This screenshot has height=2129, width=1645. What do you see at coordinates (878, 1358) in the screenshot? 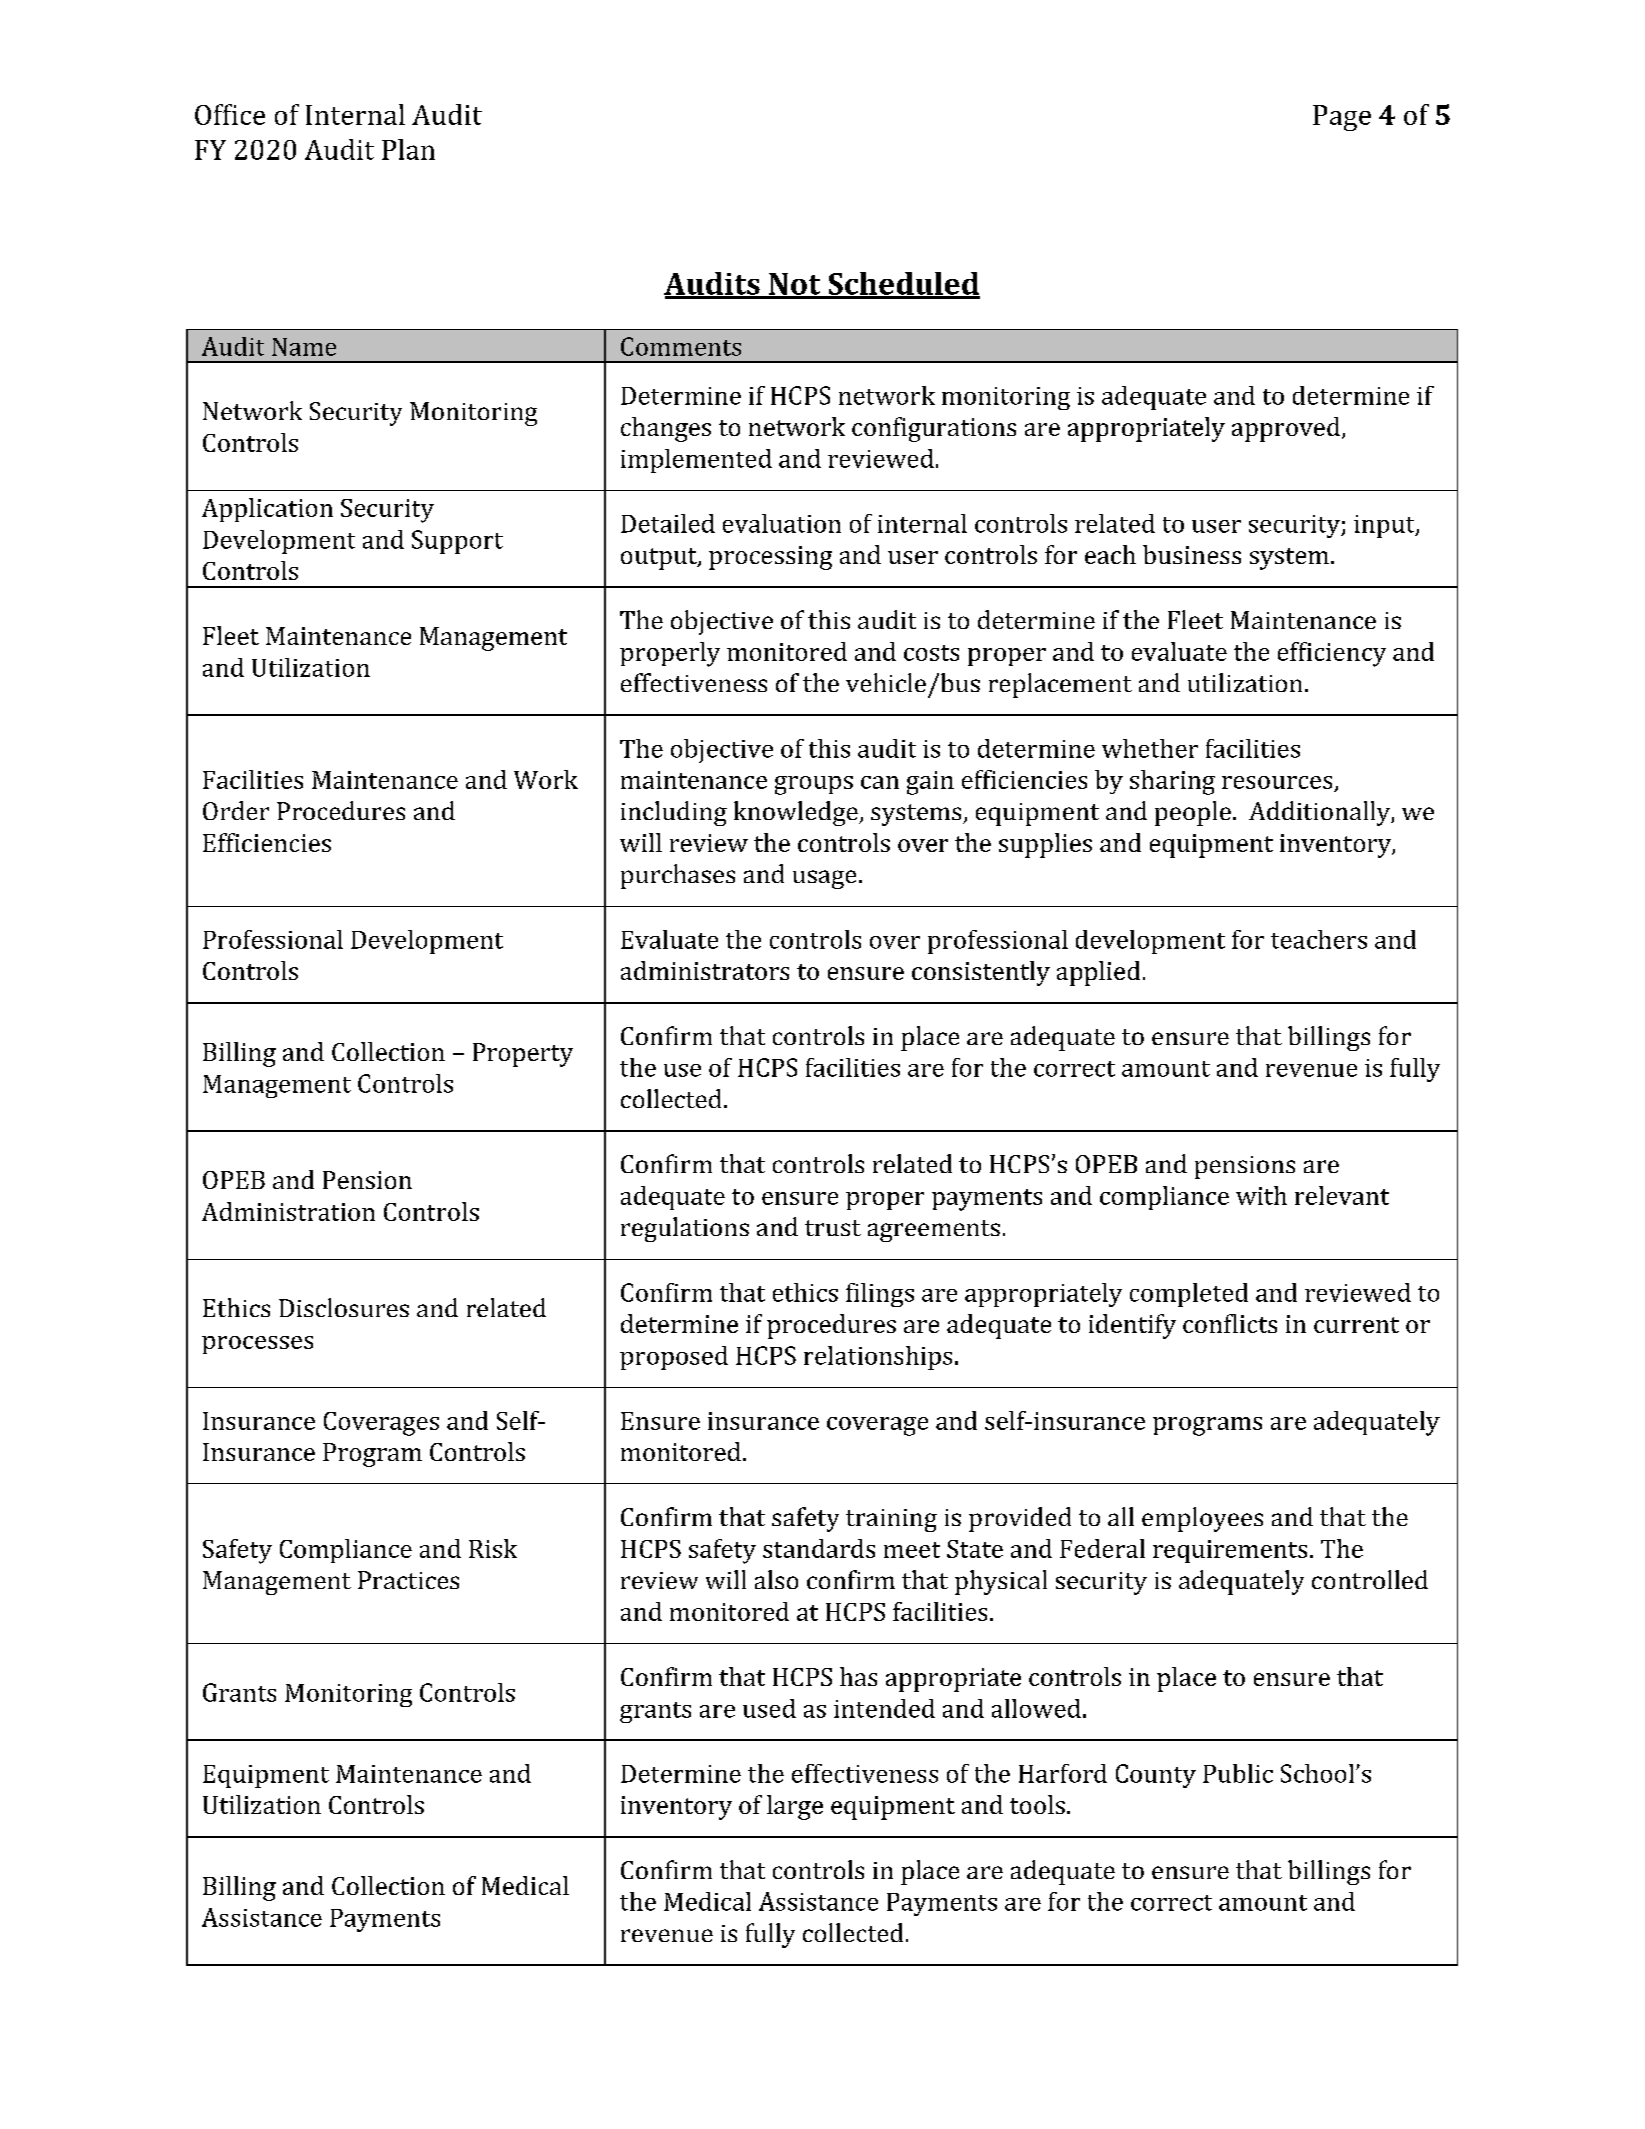
I see `relationships` at bounding box center [878, 1358].
